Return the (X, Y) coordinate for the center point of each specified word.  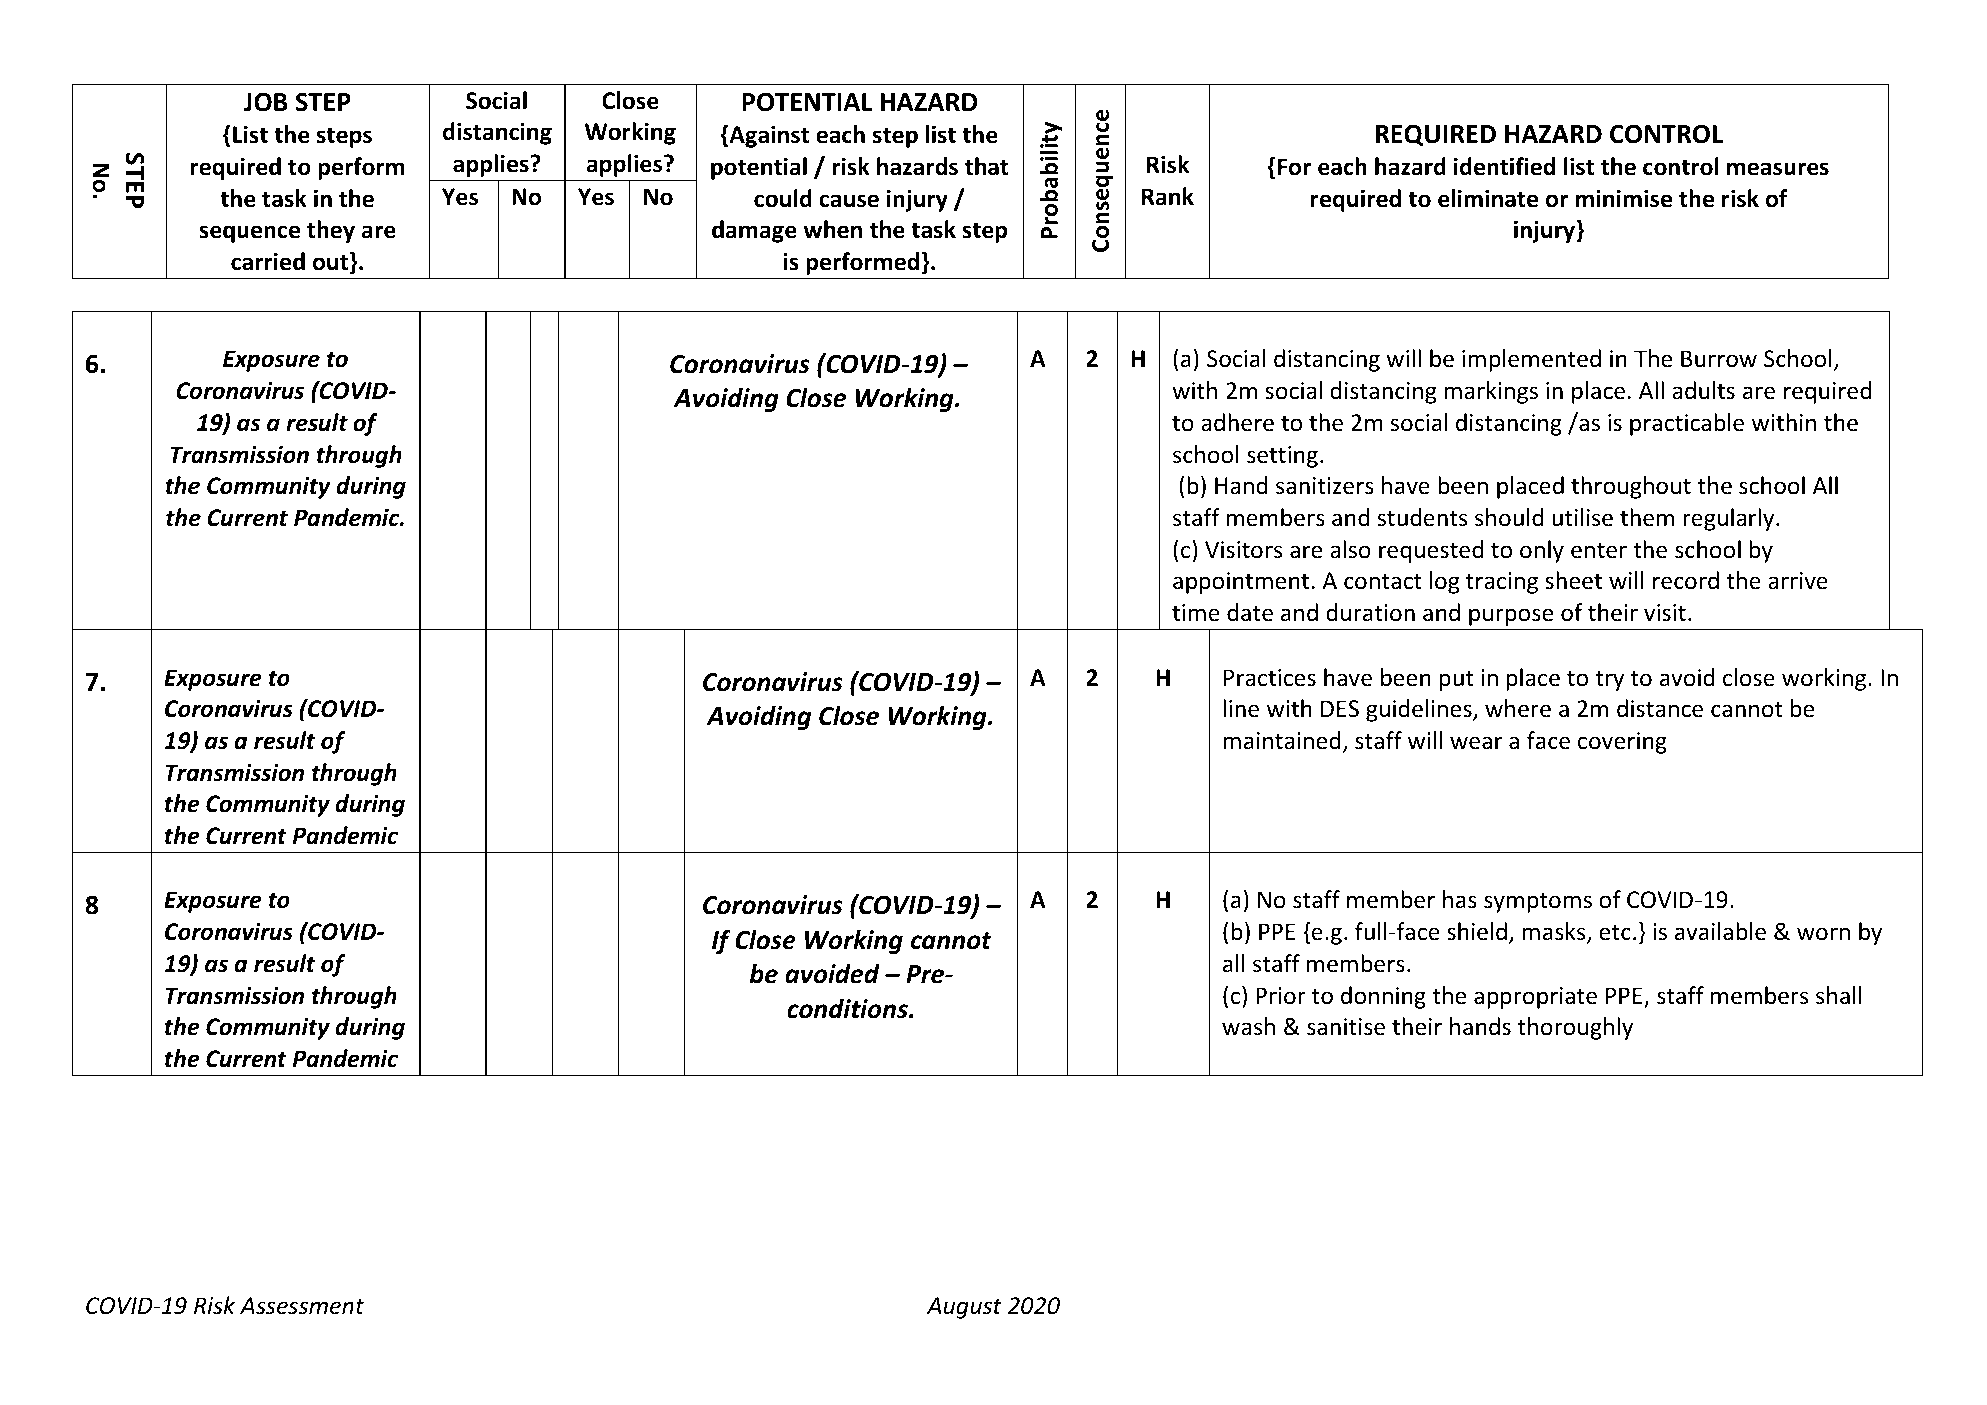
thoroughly (1575, 1028)
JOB (266, 102)
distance (1660, 708)
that (987, 166)
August (964, 1308)
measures (1778, 169)
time (1196, 613)
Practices (1270, 678)
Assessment (302, 1306)
